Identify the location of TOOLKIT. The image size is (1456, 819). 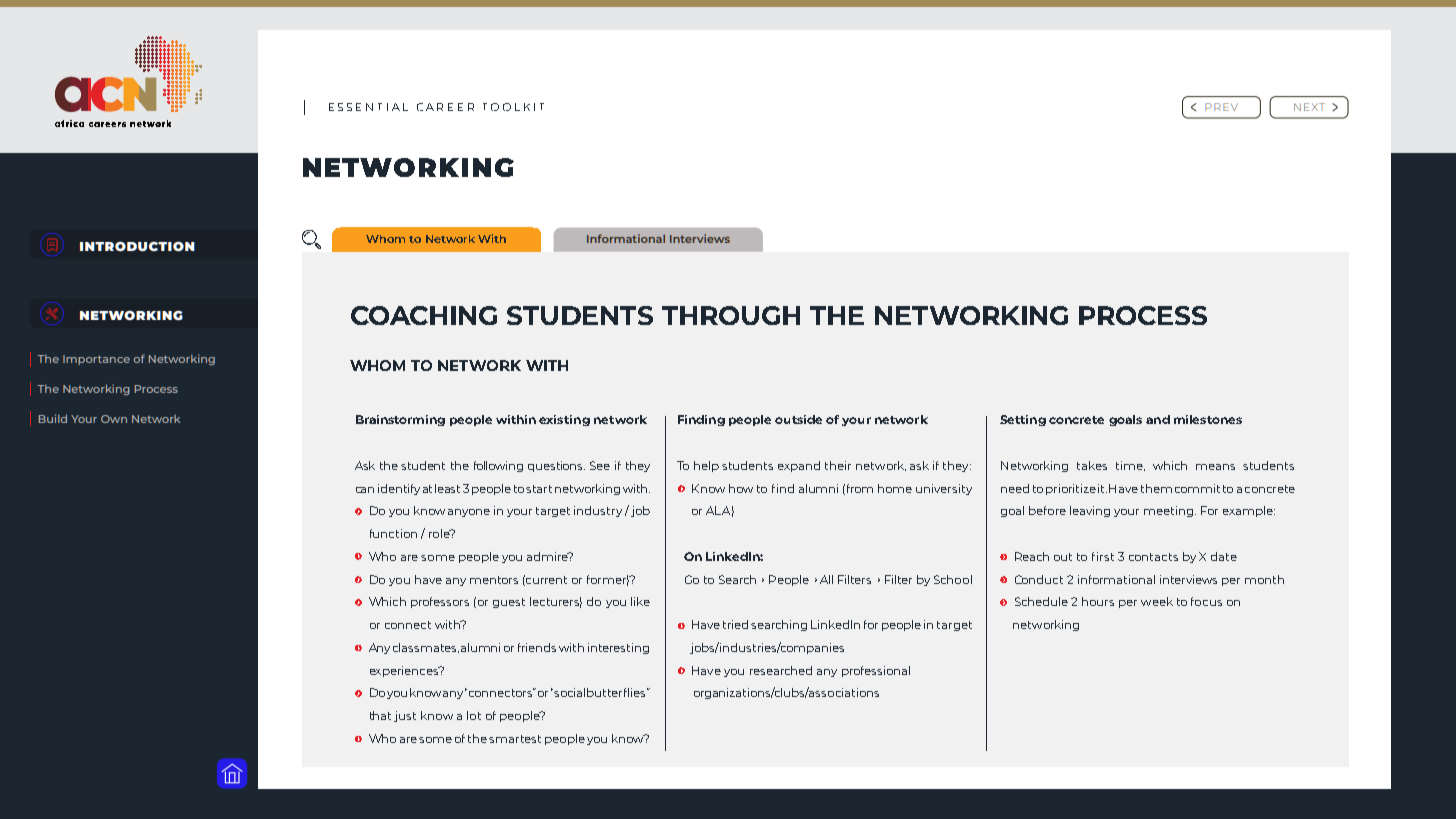
(513, 107).
